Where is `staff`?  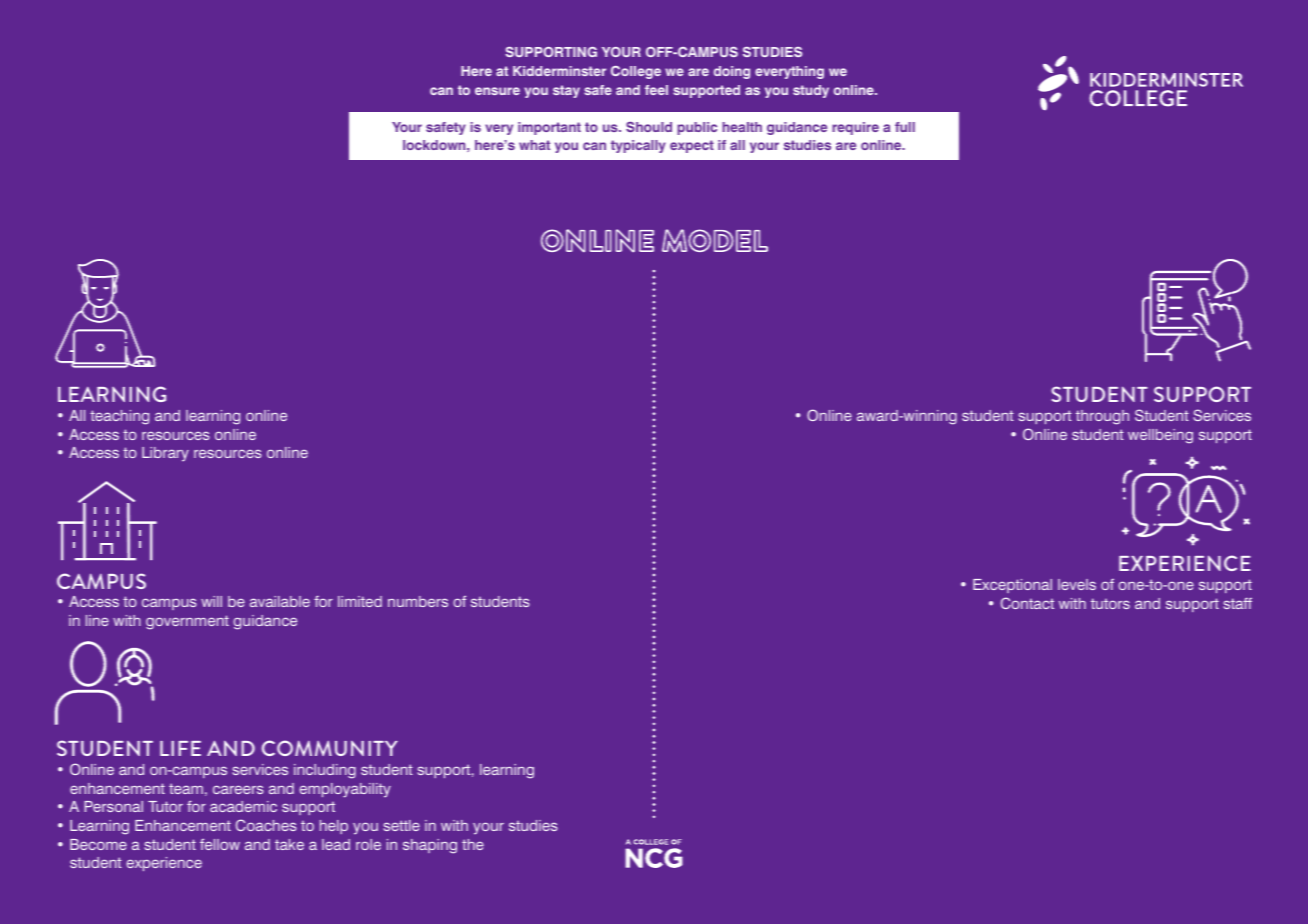 staff is located at coordinates (1238, 603).
